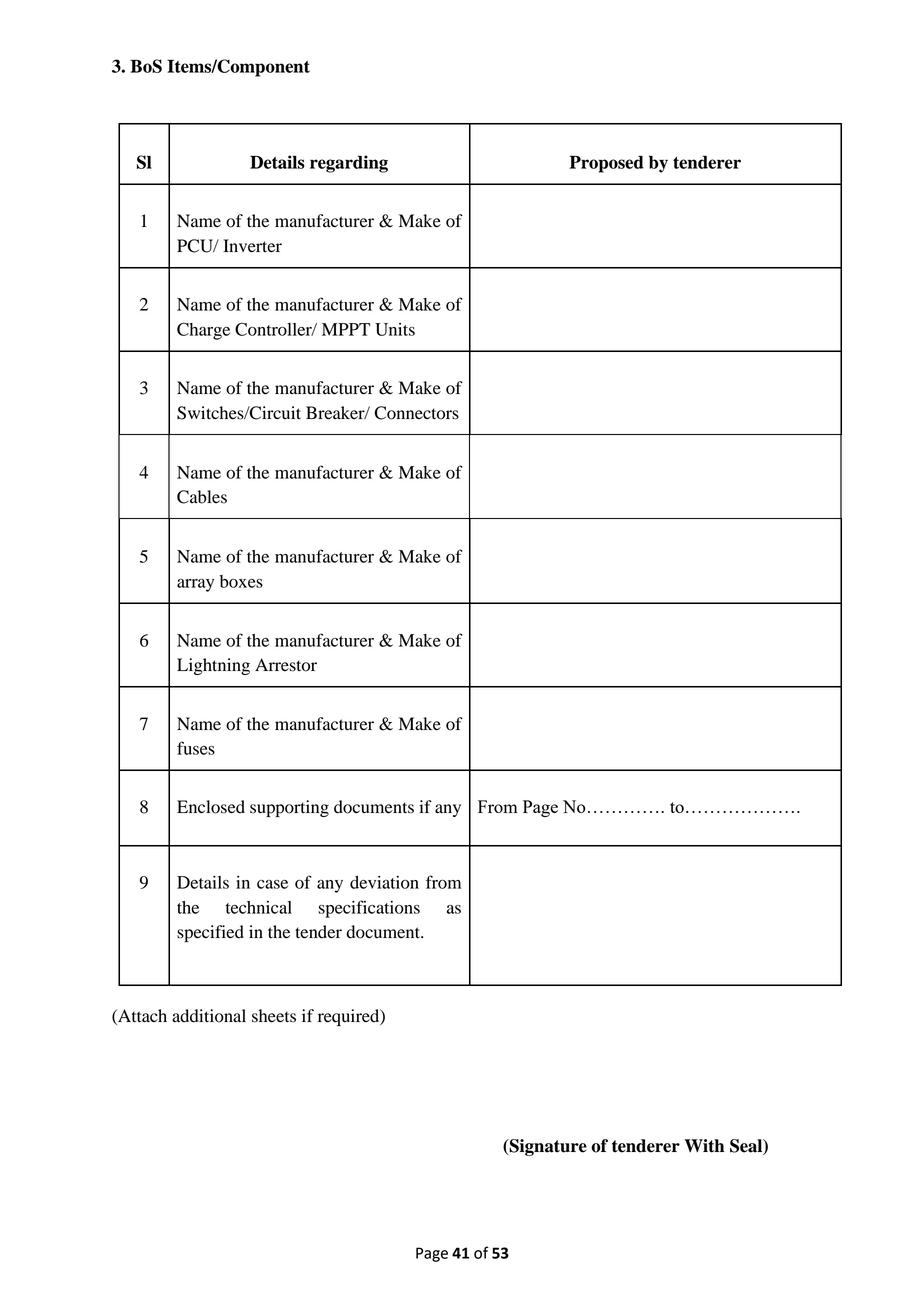 The height and width of the screenshot is (1308, 924). I want to click on additional, so click(209, 1016).
